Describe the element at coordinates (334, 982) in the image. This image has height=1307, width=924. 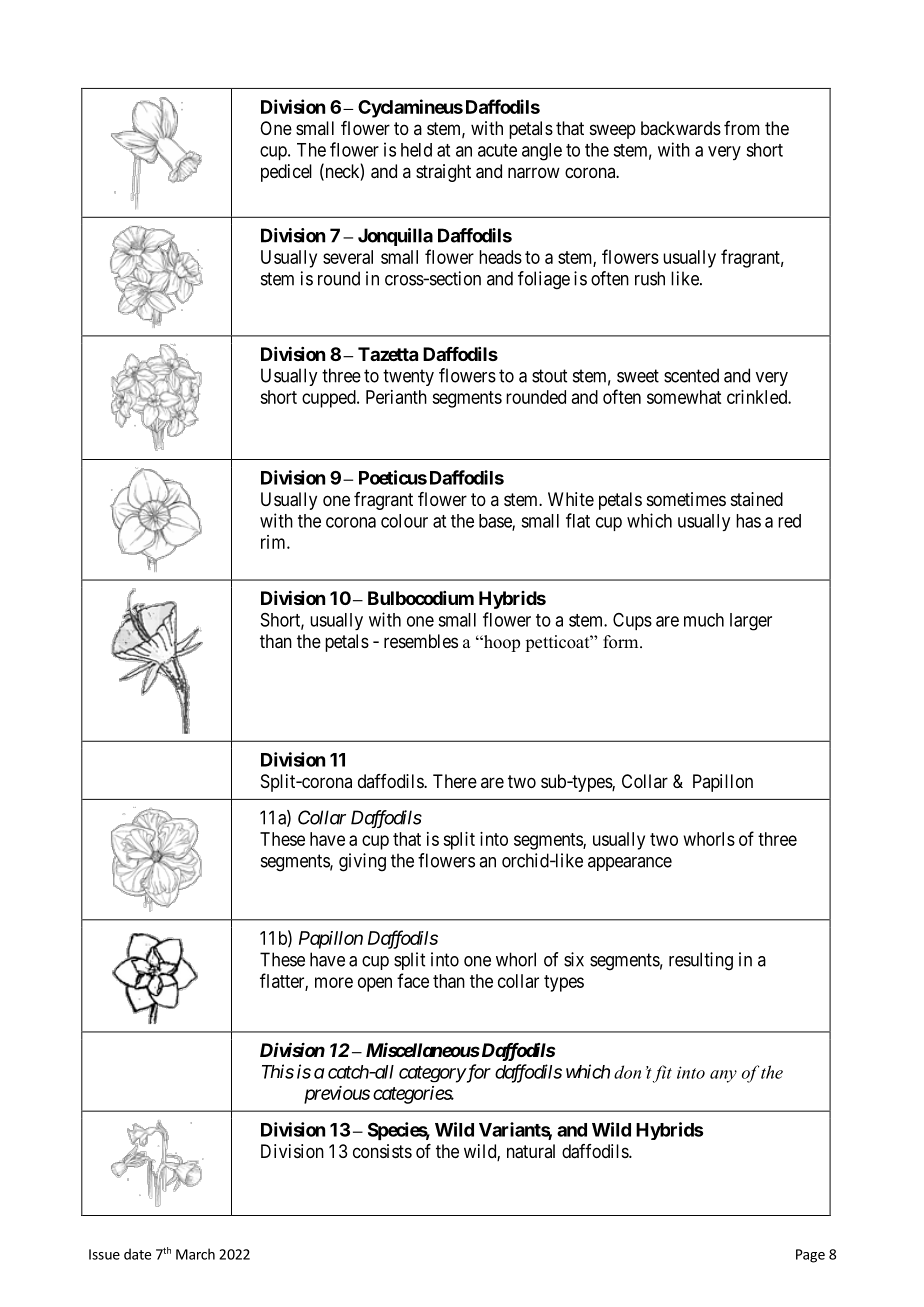
I see `more` at that location.
